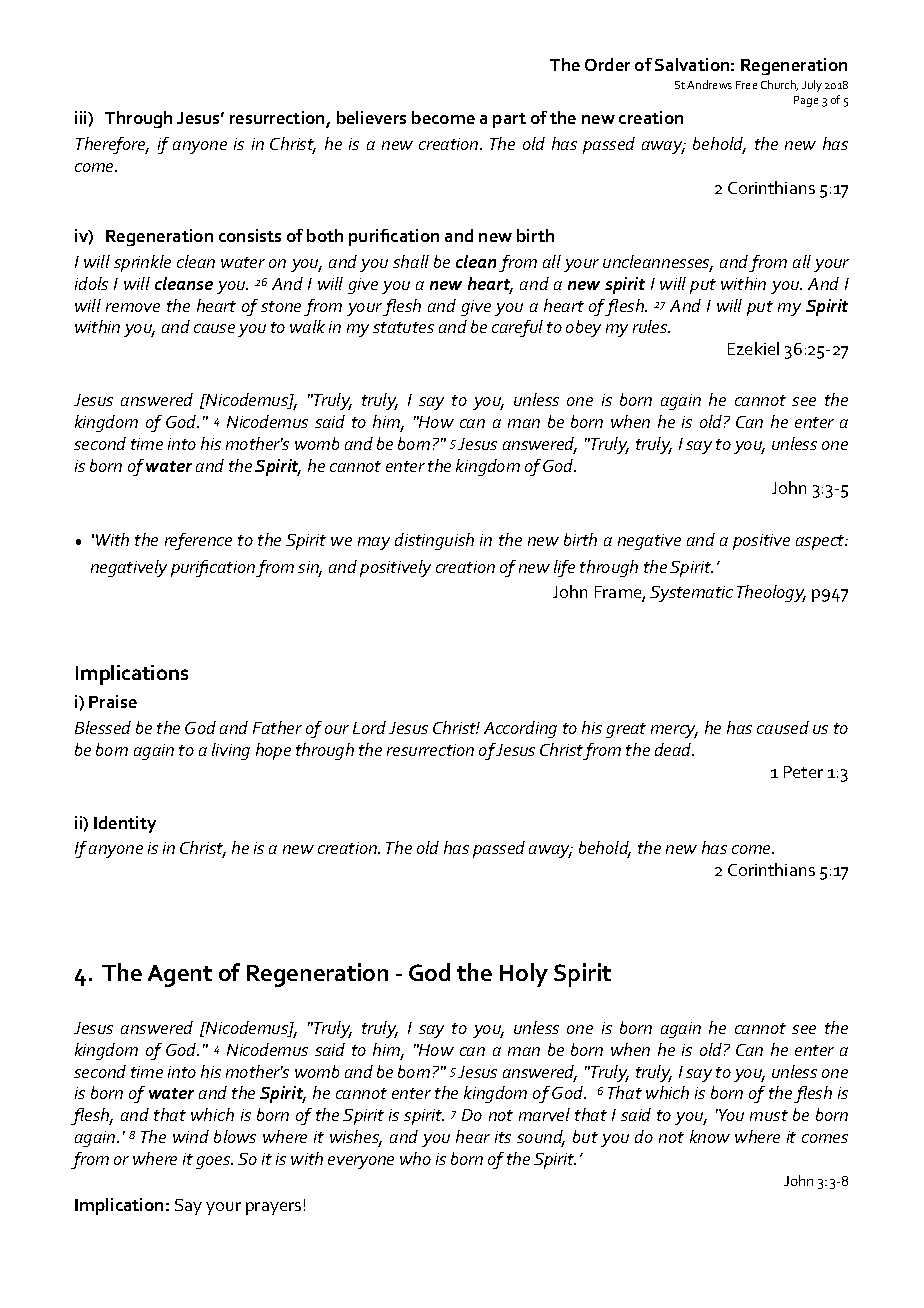 This document has height=1308, width=924. What do you see at coordinates (753, 348) in the document?
I see `Ezekiel` at bounding box center [753, 348].
